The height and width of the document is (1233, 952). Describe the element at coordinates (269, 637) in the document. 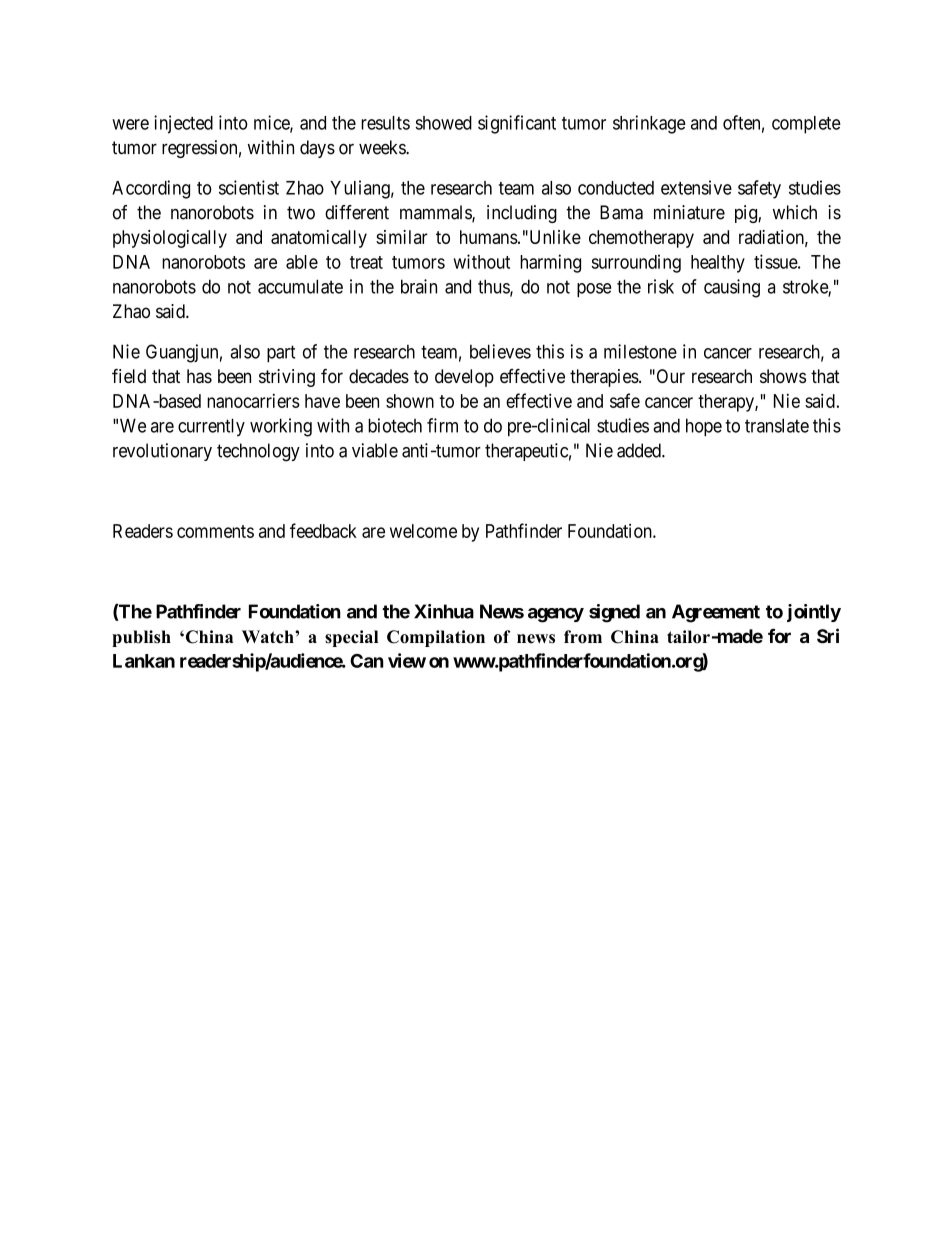

I see `Watch` at that location.
